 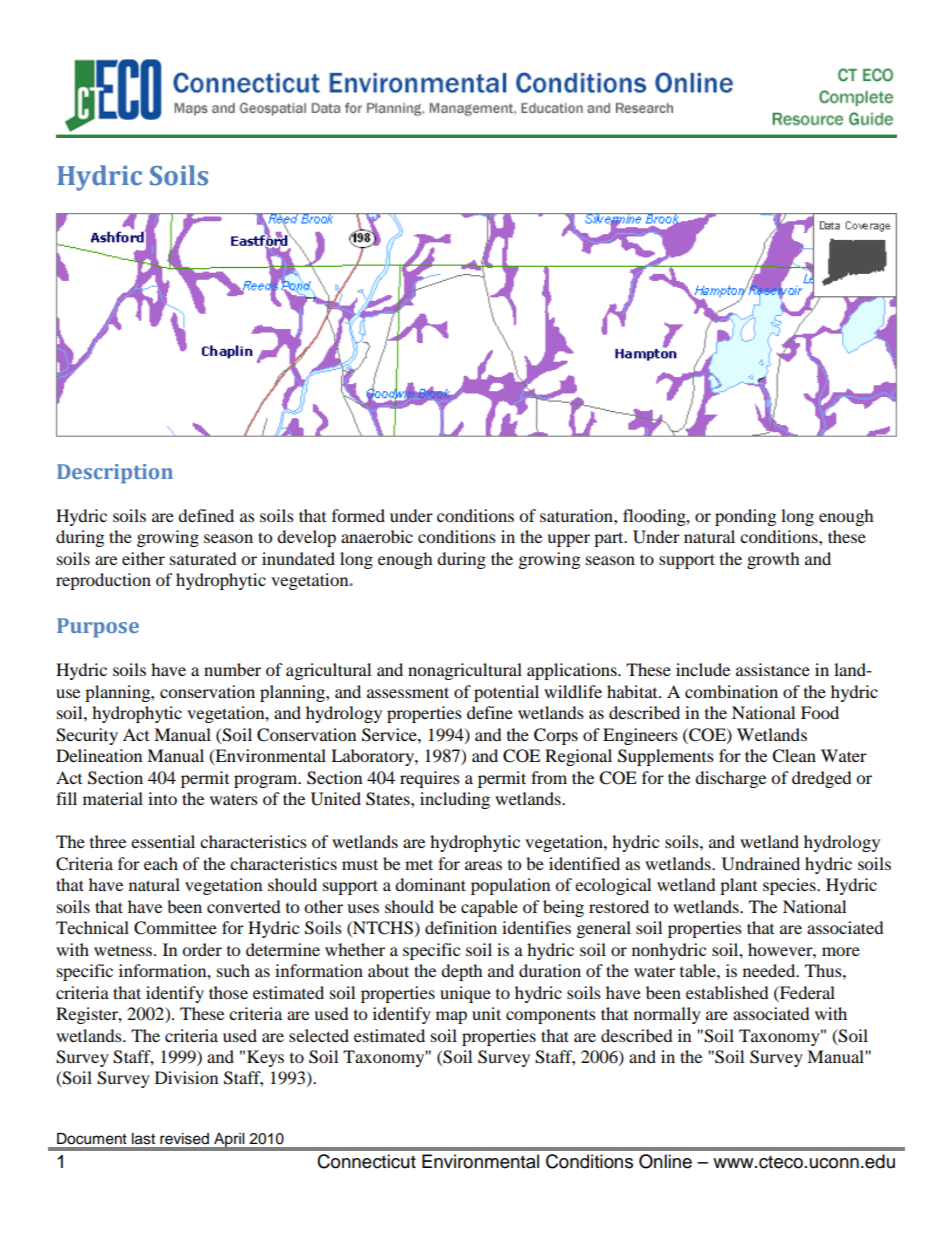 I want to click on Description, so click(x=115, y=474).
